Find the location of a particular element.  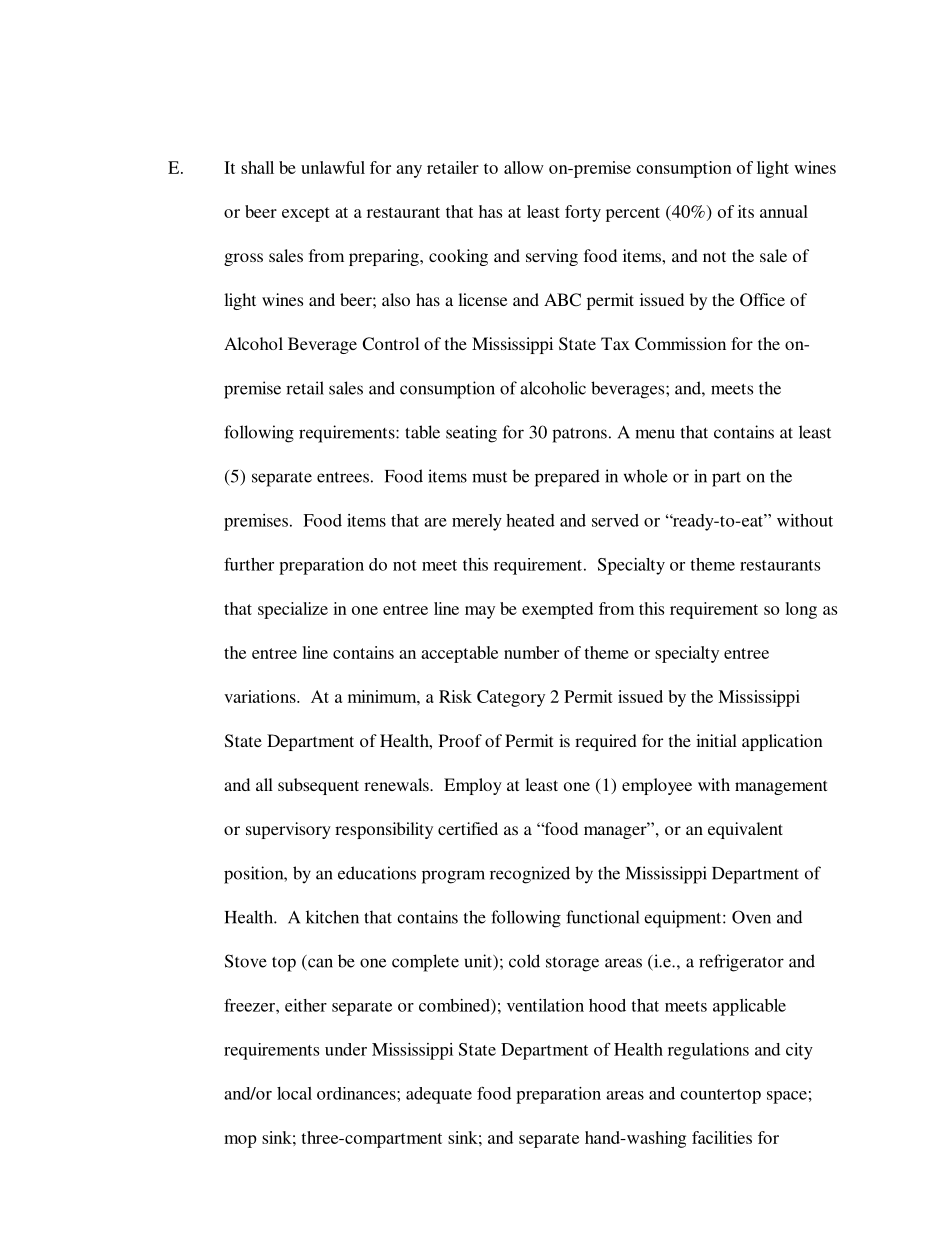

local is located at coordinates (294, 1093).
